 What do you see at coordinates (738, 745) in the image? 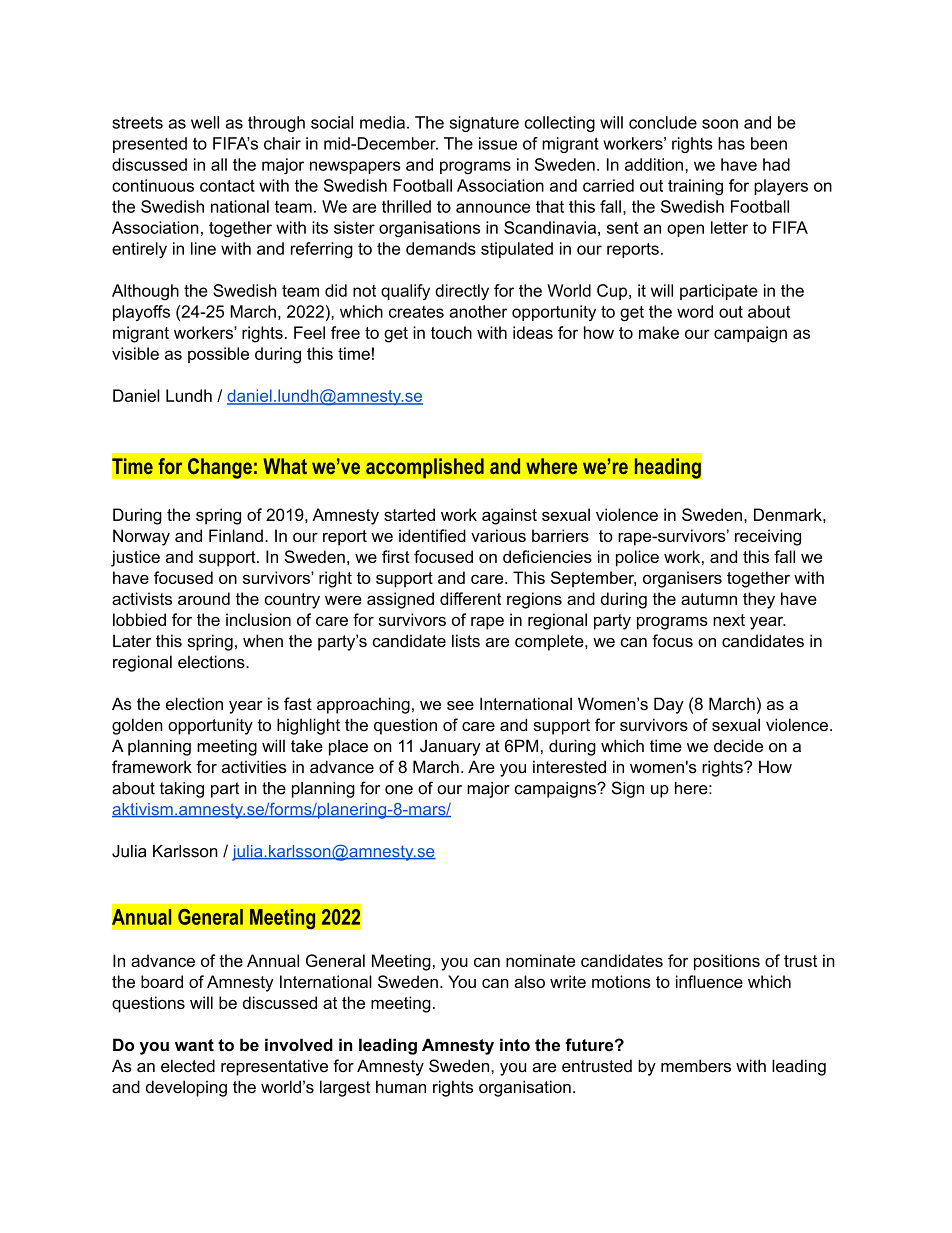
I see `decide` at bounding box center [738, 745].
